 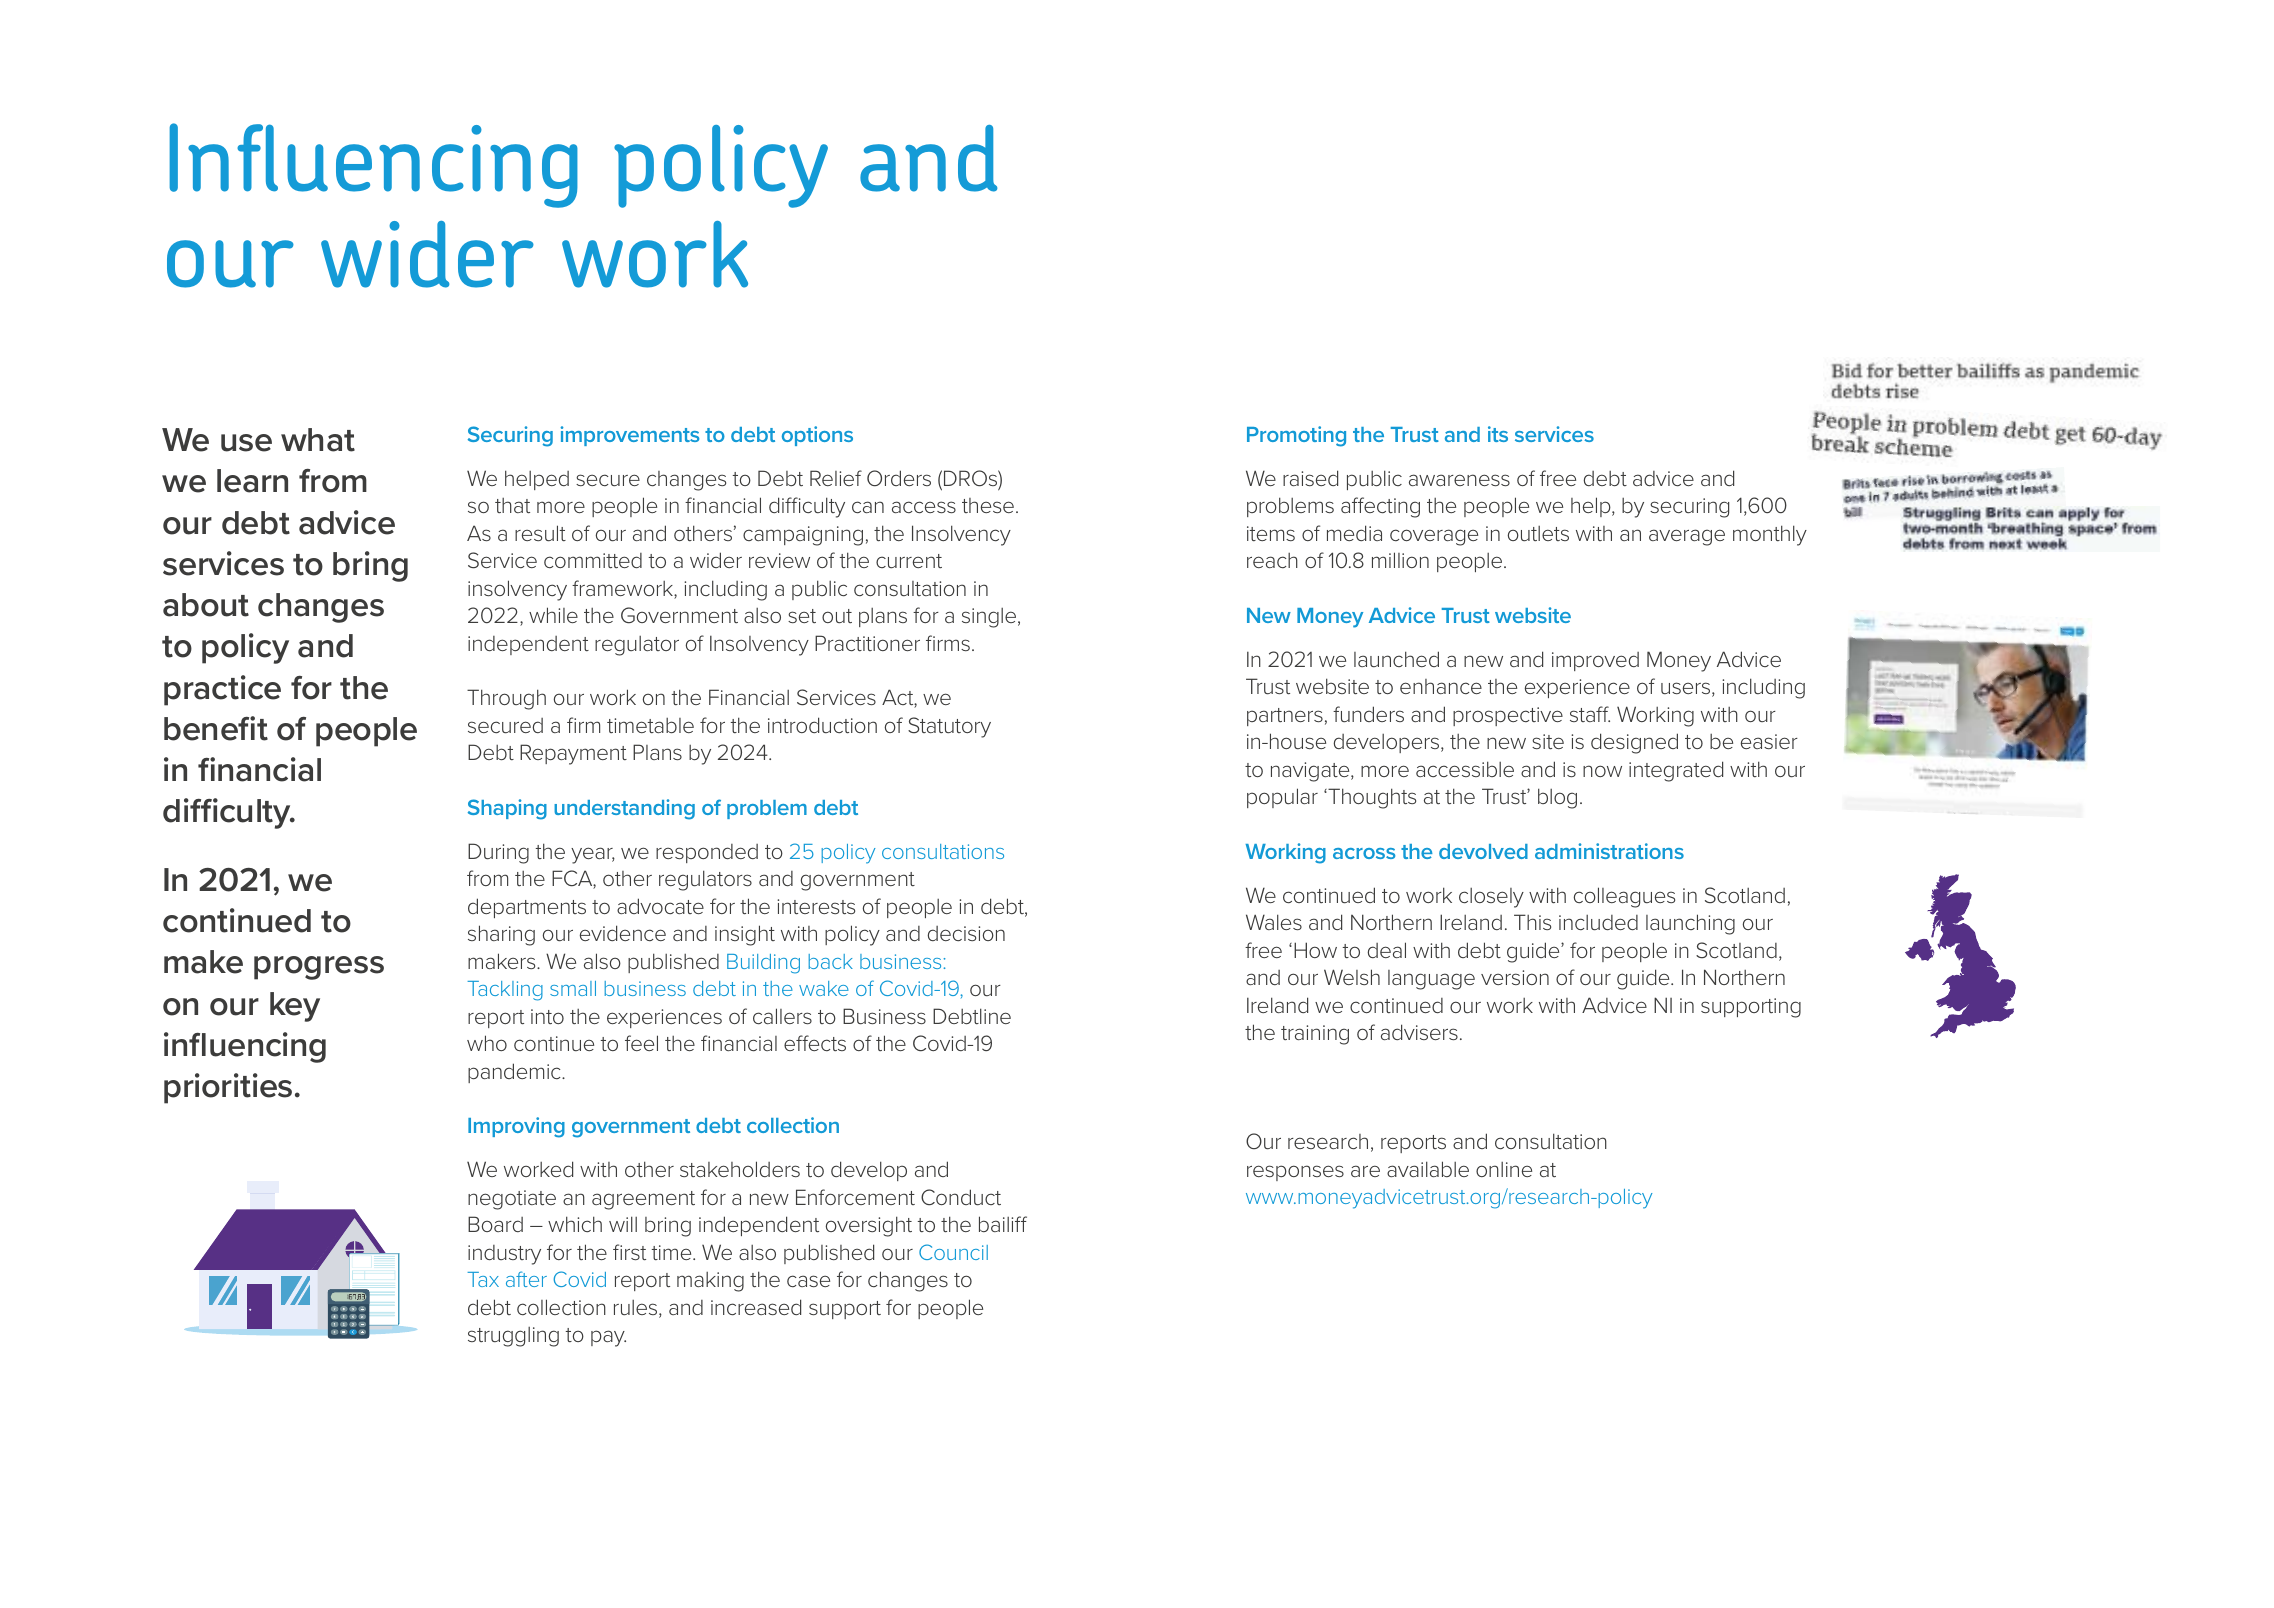 What do you see at coordinates (899, 478) in the page?
I see `Orders` at bounding box center [899, 478].
